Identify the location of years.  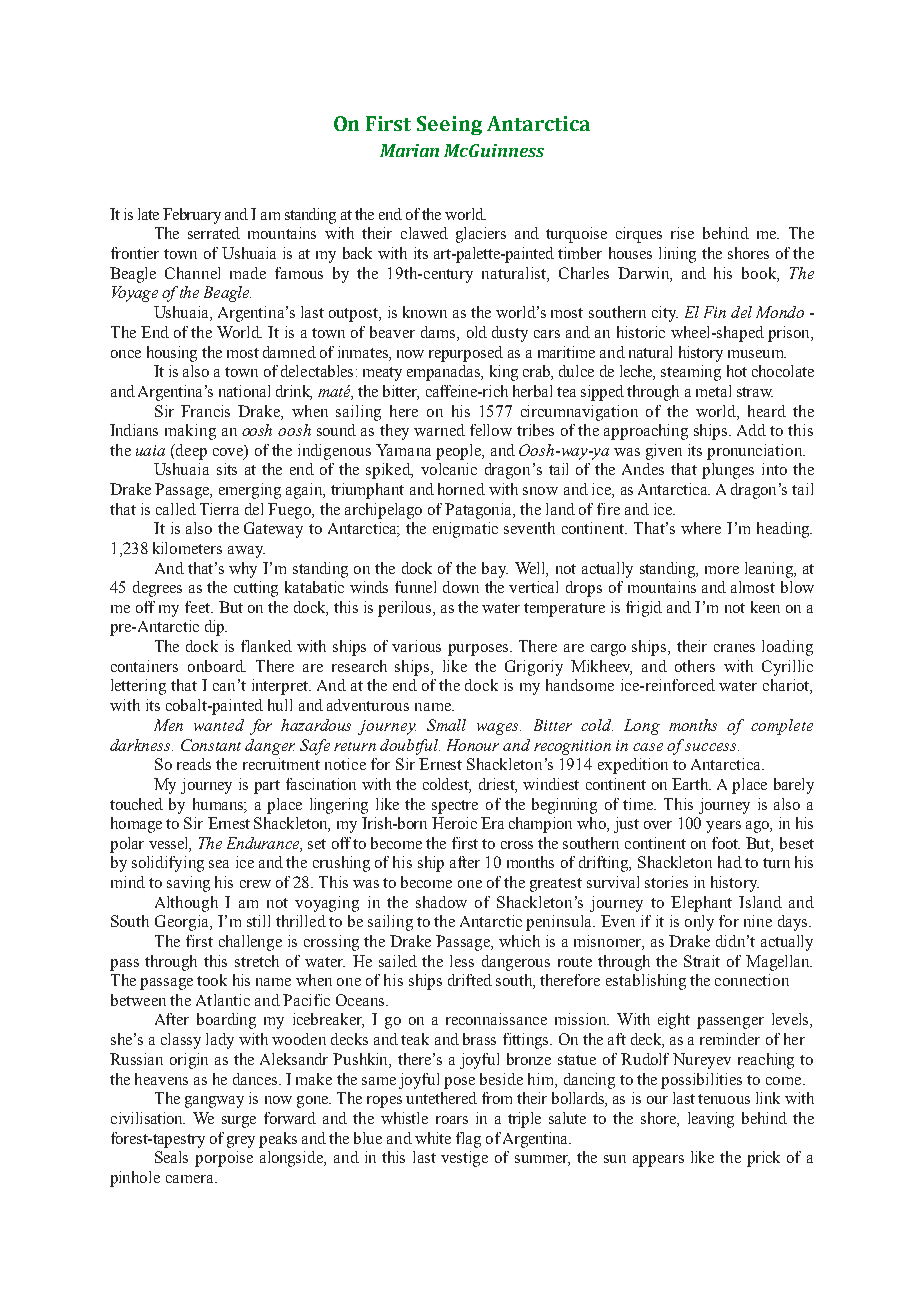
(723, 827).
